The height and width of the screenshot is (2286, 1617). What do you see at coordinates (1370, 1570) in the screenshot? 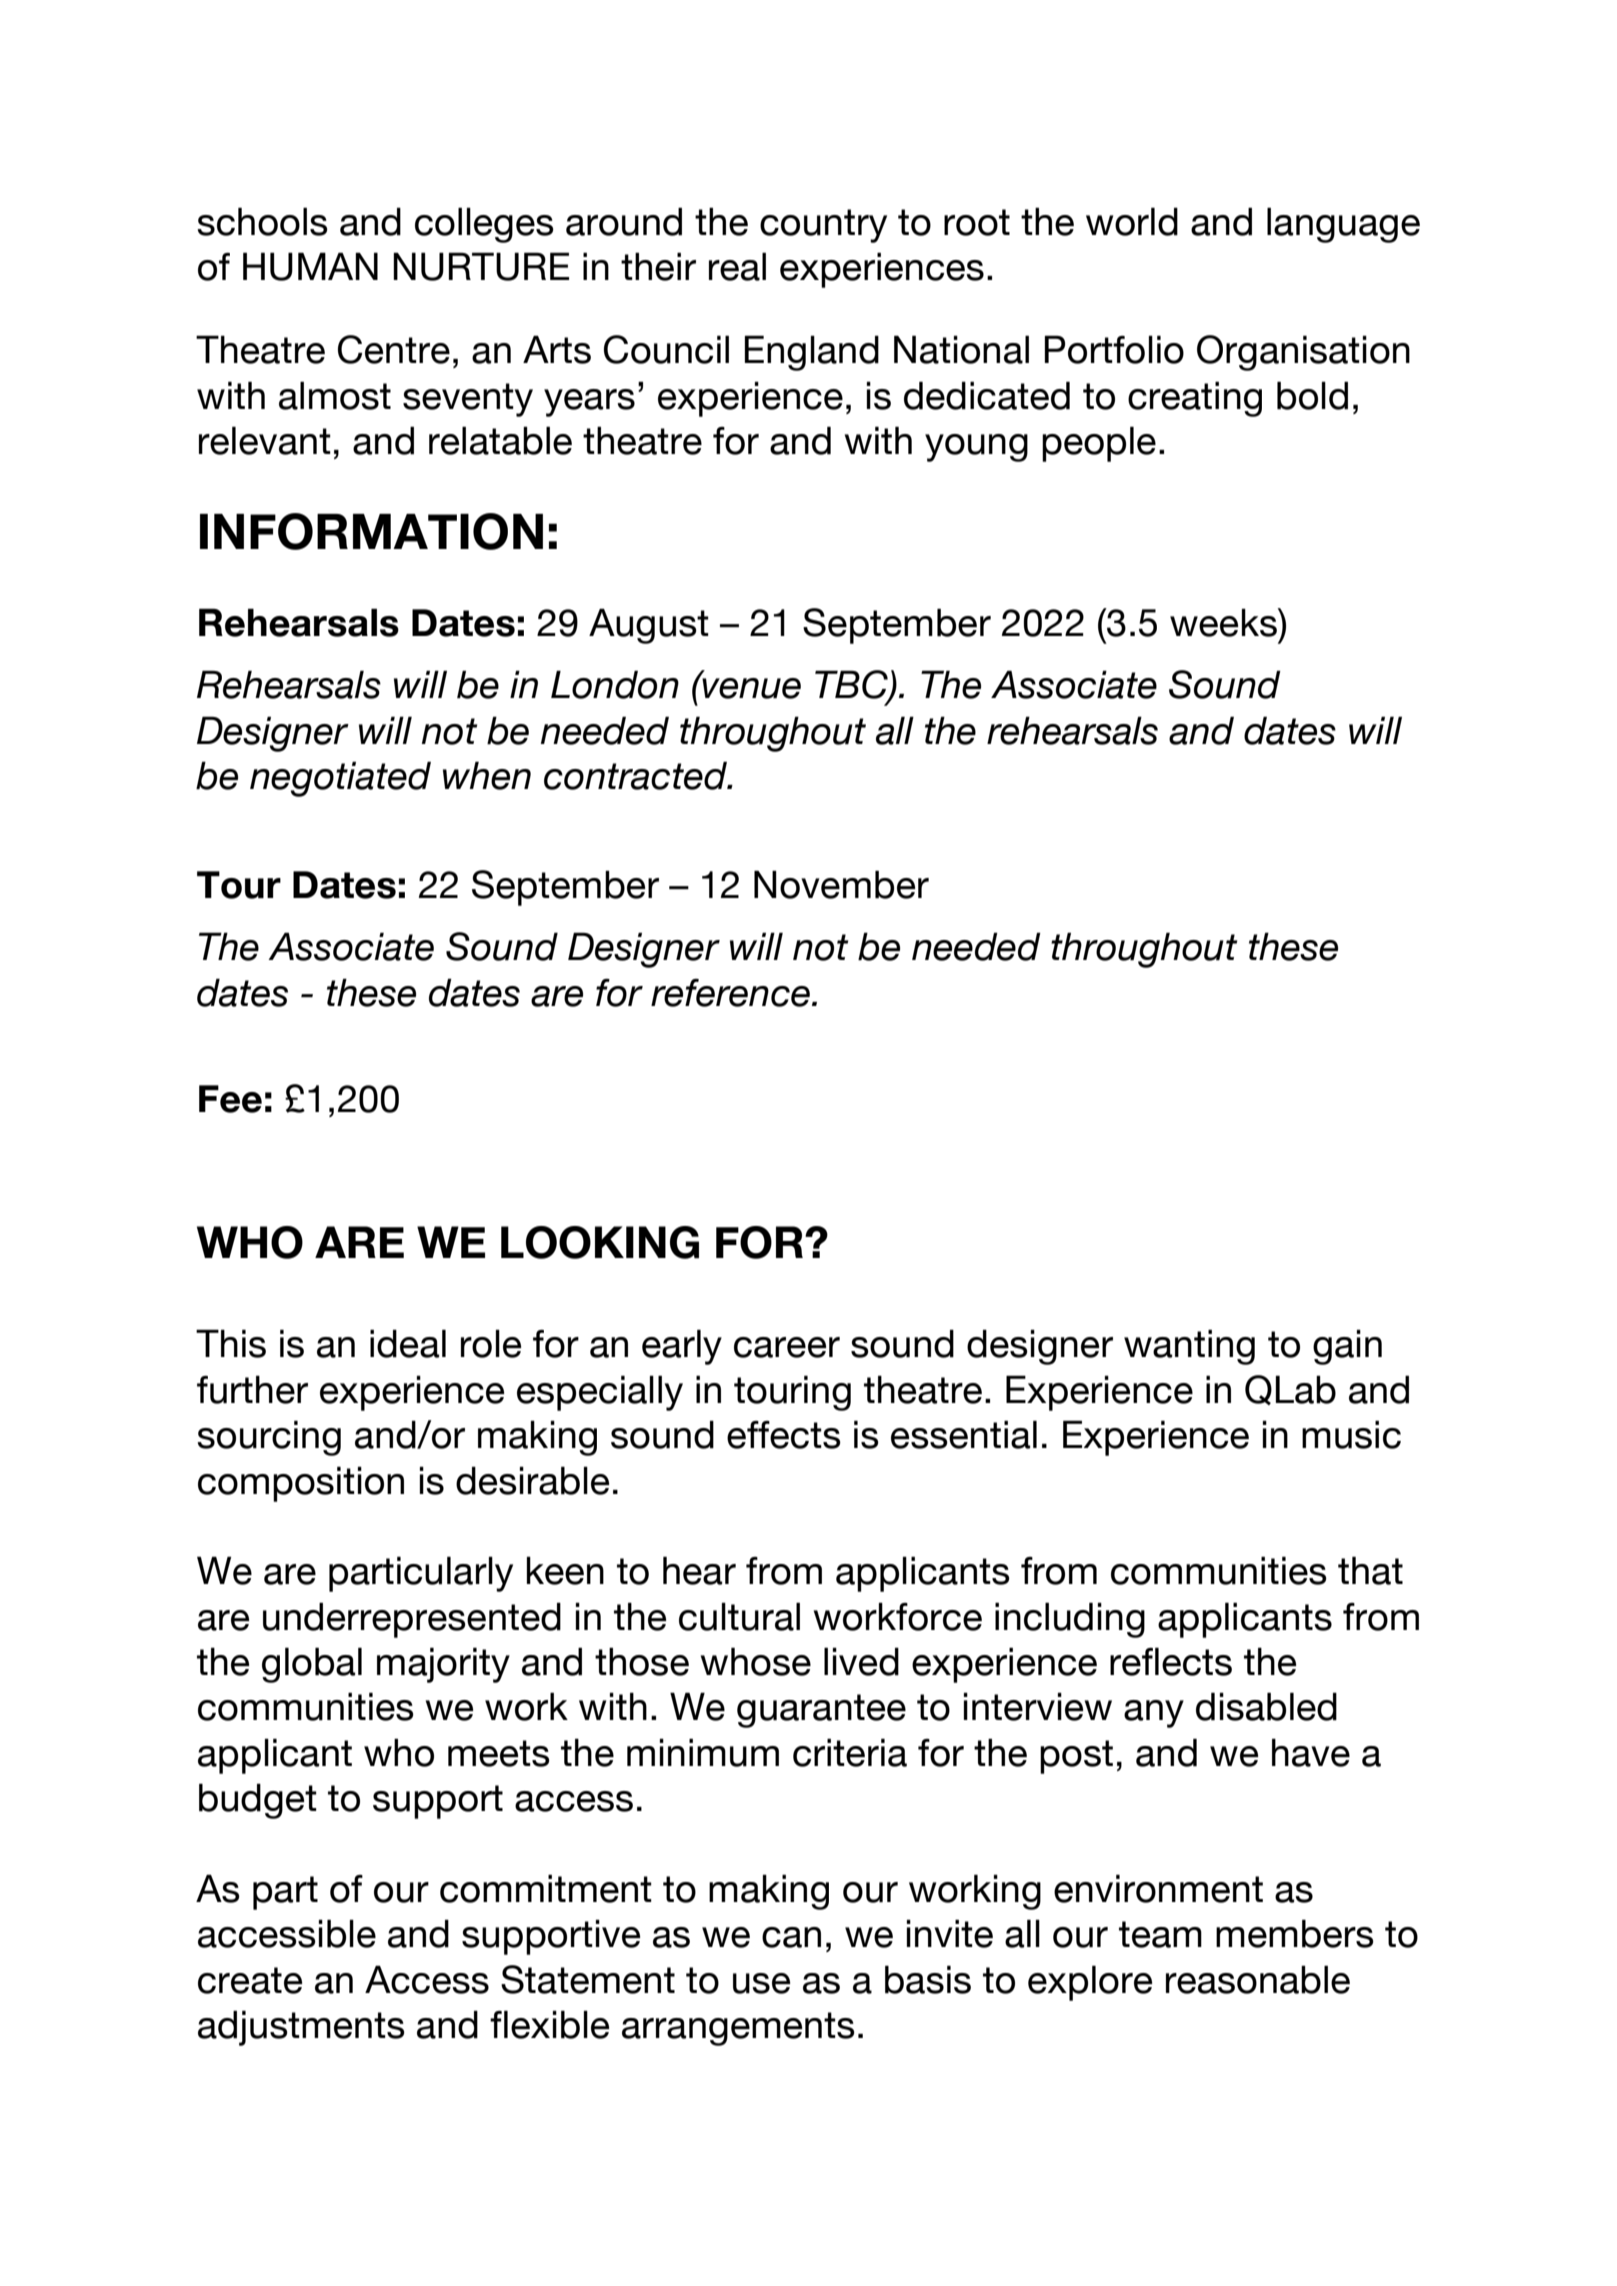
I see `that` at bounding box center [1370, 1570].
